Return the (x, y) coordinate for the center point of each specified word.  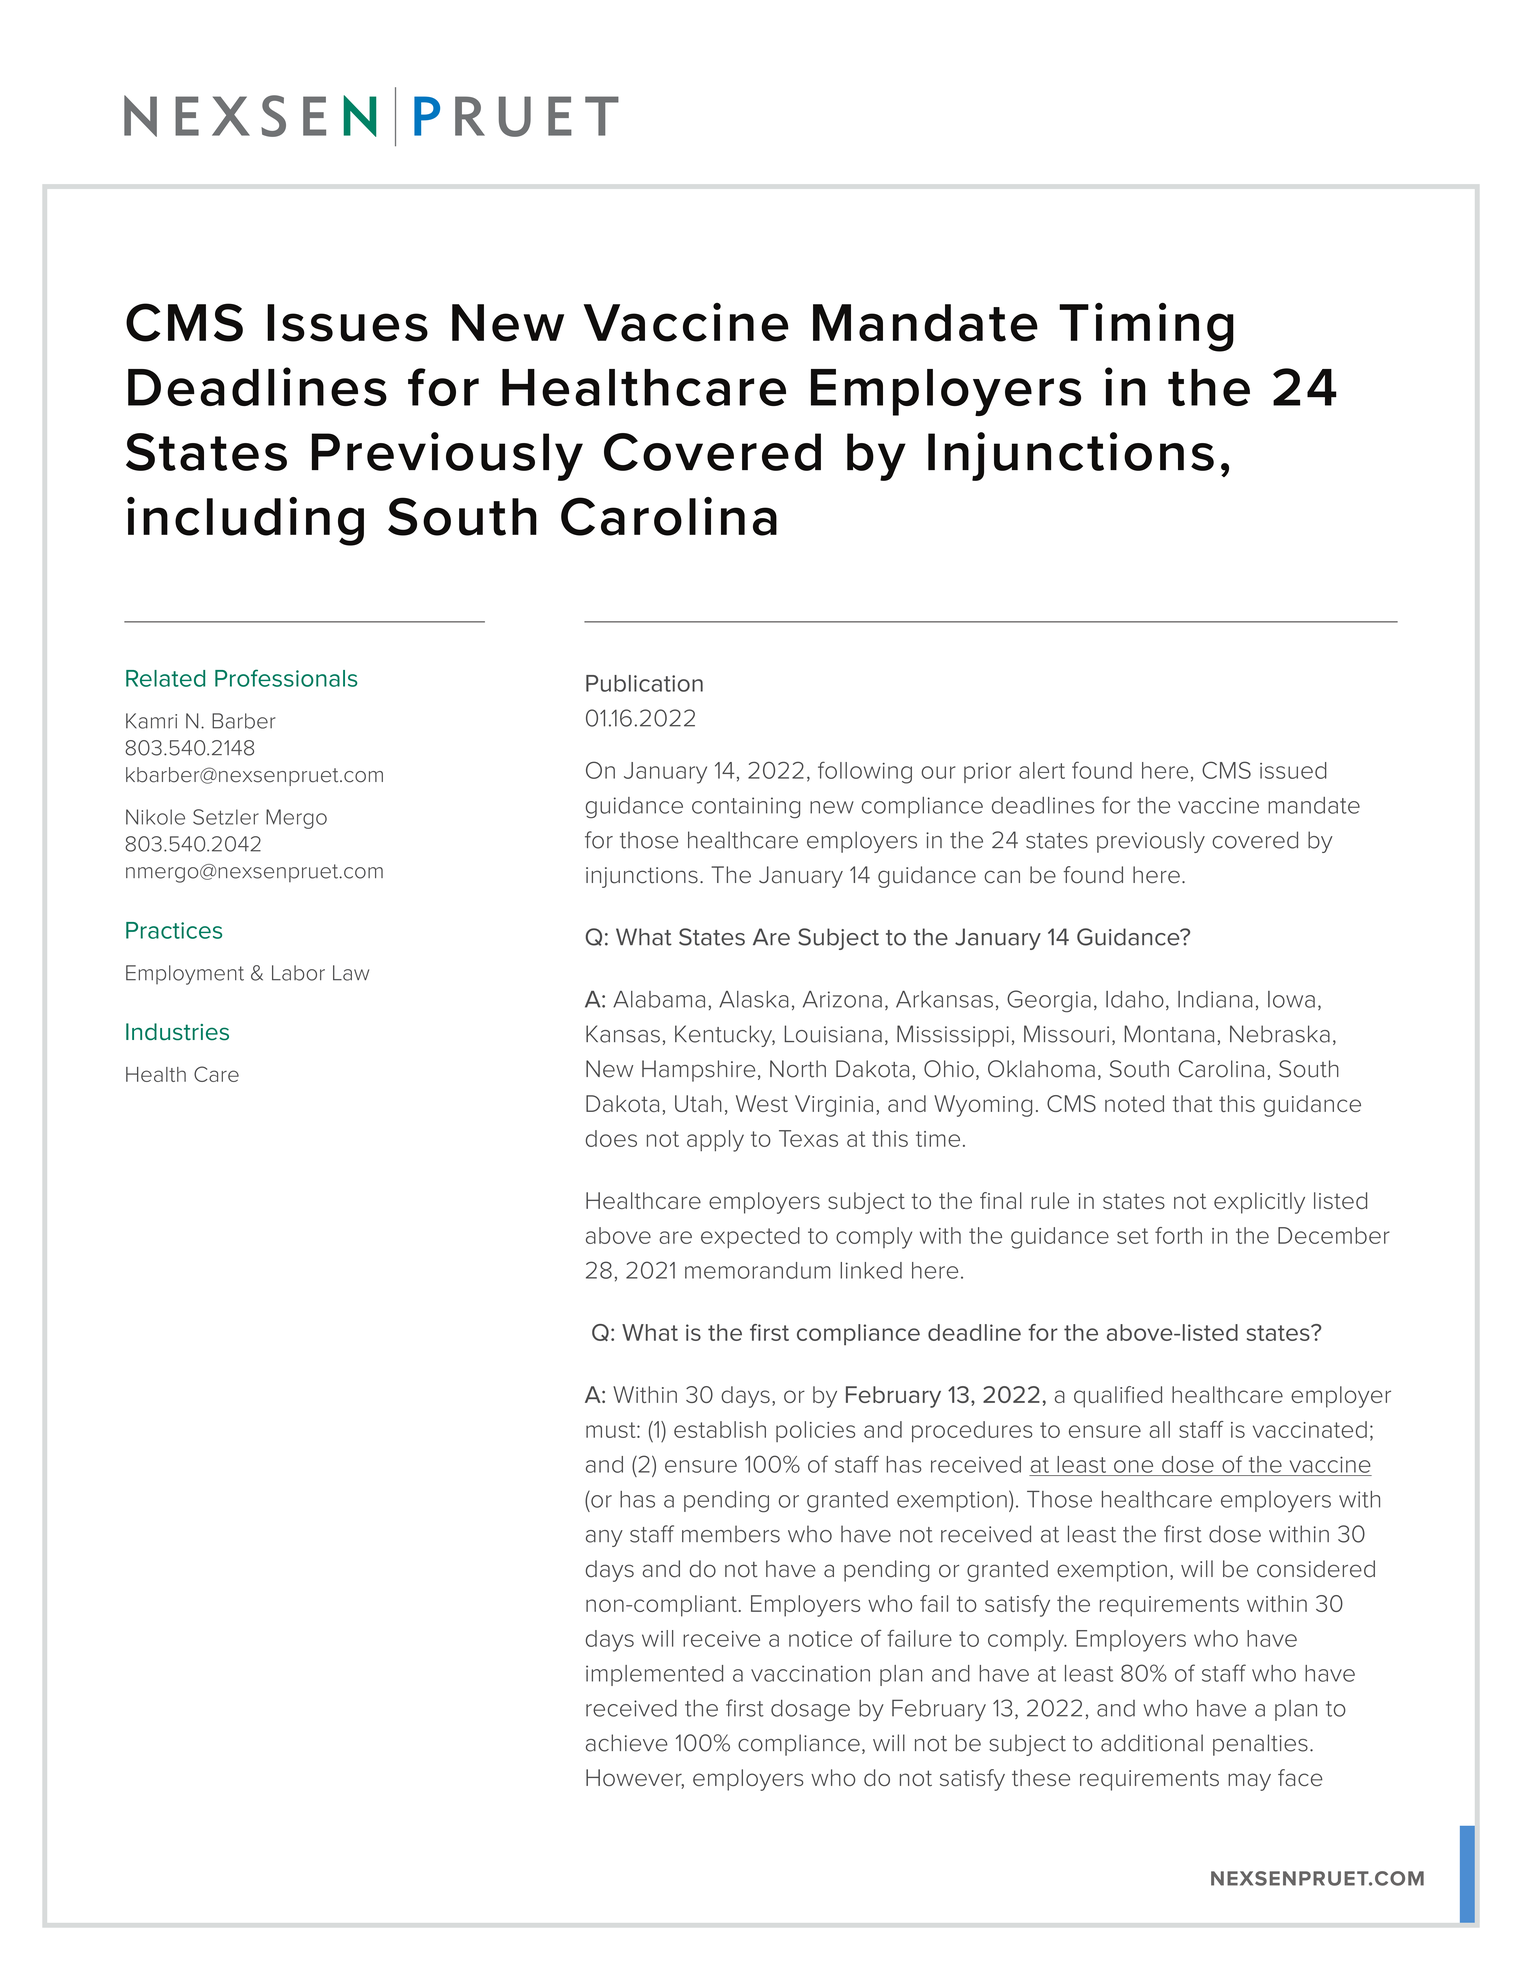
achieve (627, 1743)
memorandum (757, 1270)
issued (1293, 770)
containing (746, 808)
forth (1178, 1235)
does (611, 1138)
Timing (1146, 327)
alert (1042, 770)
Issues (347, 323)
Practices (174, 930)
